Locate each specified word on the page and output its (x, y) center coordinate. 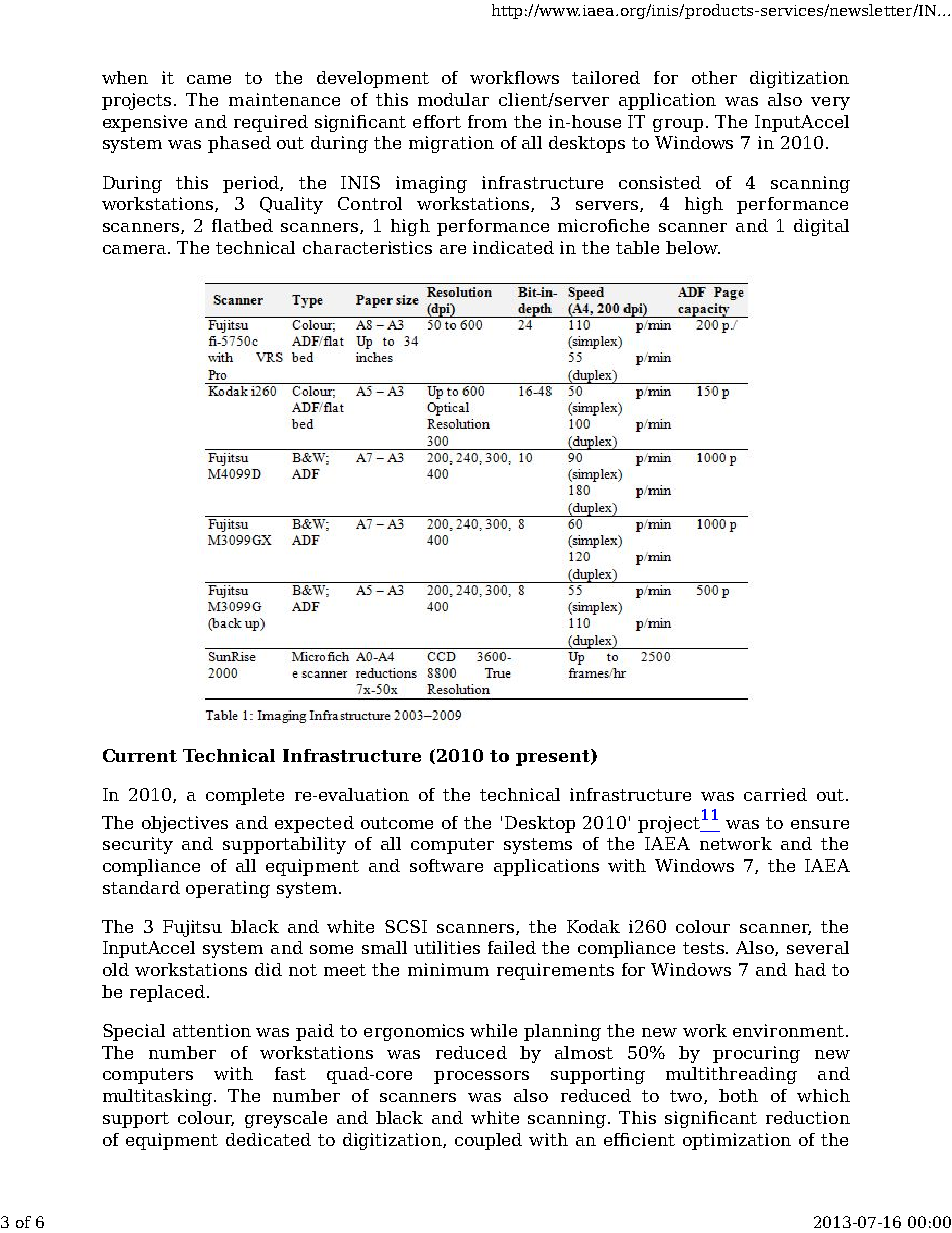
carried (775, 794)
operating (228, 889)
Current (140, 755)
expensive (145, 123)
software (446, 865)
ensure (820, 824)
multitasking (157, 1097)
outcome (397, 823)
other (714, 77)
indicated (513, 247)
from (487, 121)
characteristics (367, 247)
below (693, 247)
